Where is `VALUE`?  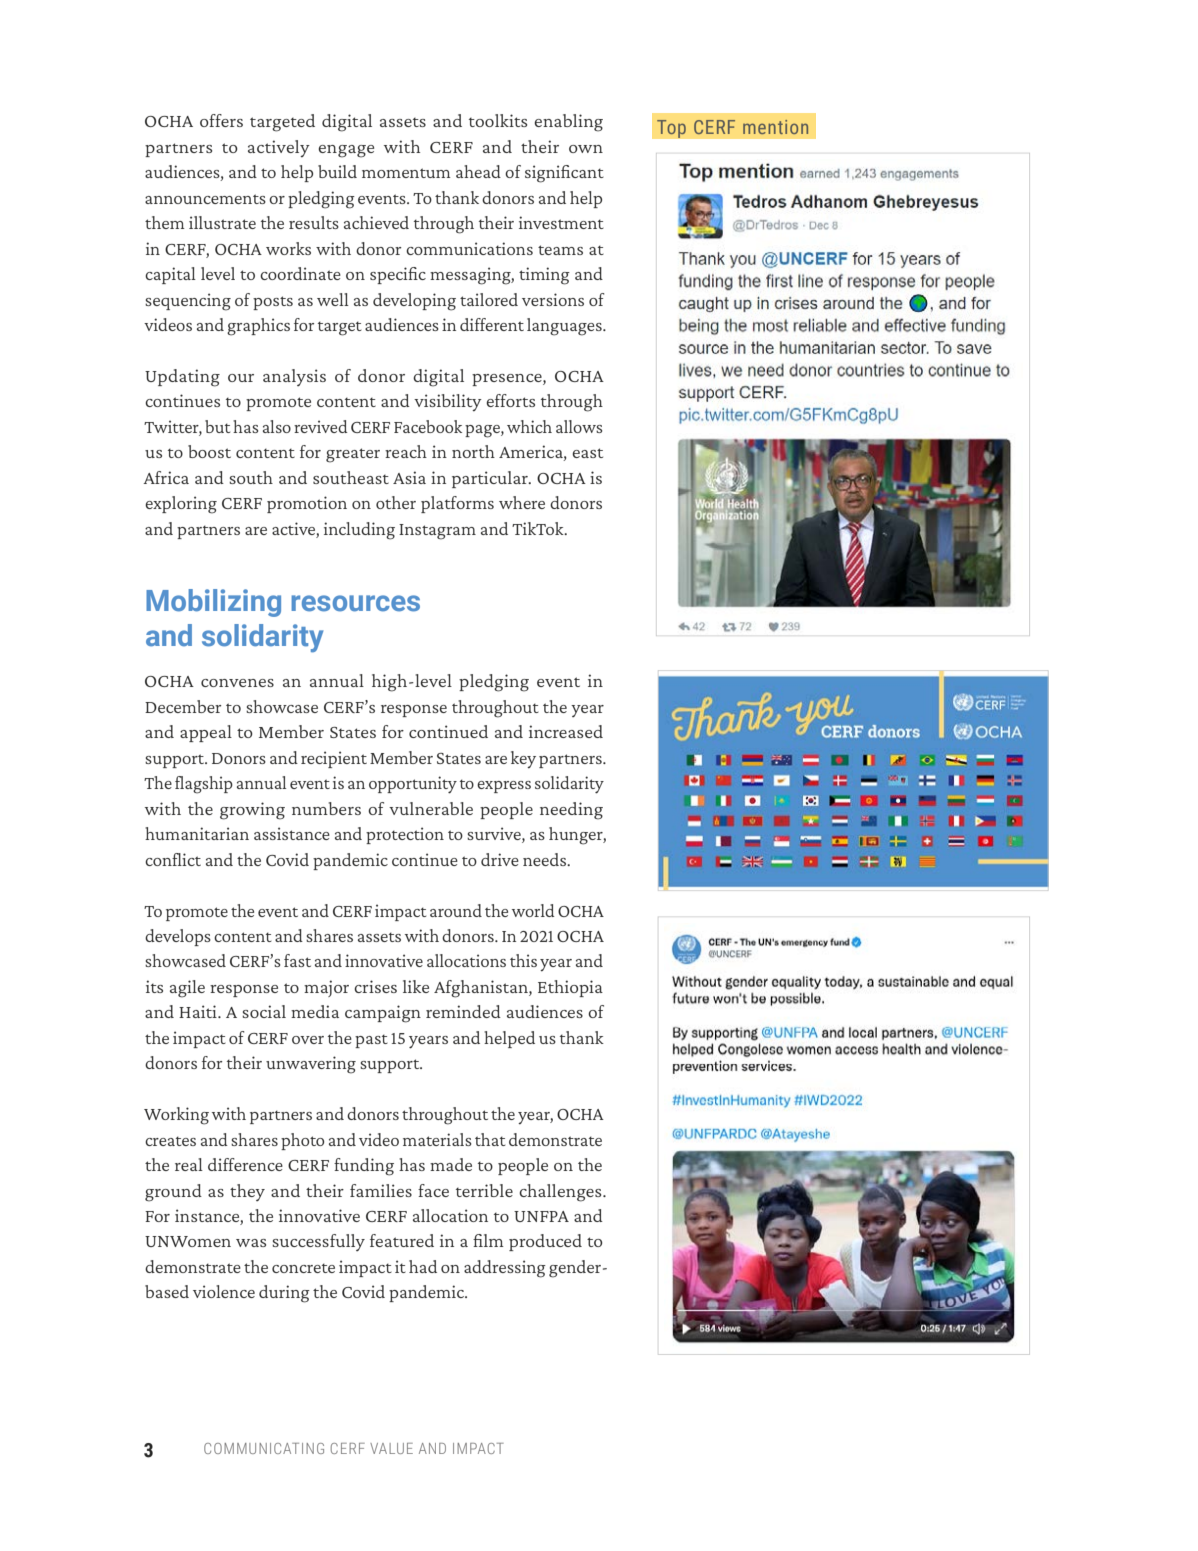 VALUE is located at coordinates (391, 1448).
